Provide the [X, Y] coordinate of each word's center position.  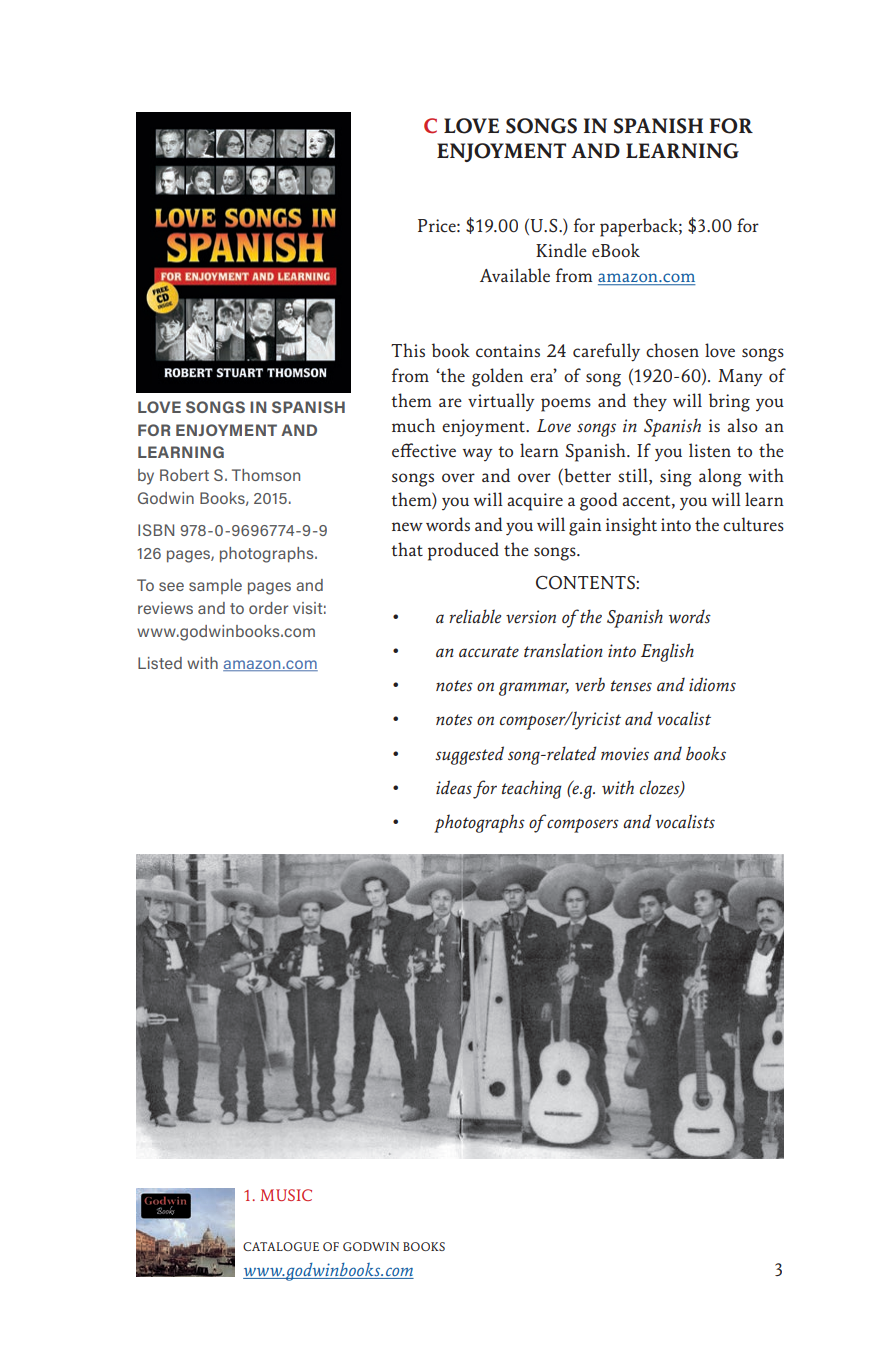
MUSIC [286, 1195]
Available [515, 275]
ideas [454, 787]
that [407, 549]
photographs [479, 823]
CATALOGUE [281, 1246]
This [408, 350]
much [413, 425]
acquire [535, 502]
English [667, 652]
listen [710, 450]
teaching [532, 789]
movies [625, 754]
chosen [672, 350]
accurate [489, 652]
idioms [712, 684]
